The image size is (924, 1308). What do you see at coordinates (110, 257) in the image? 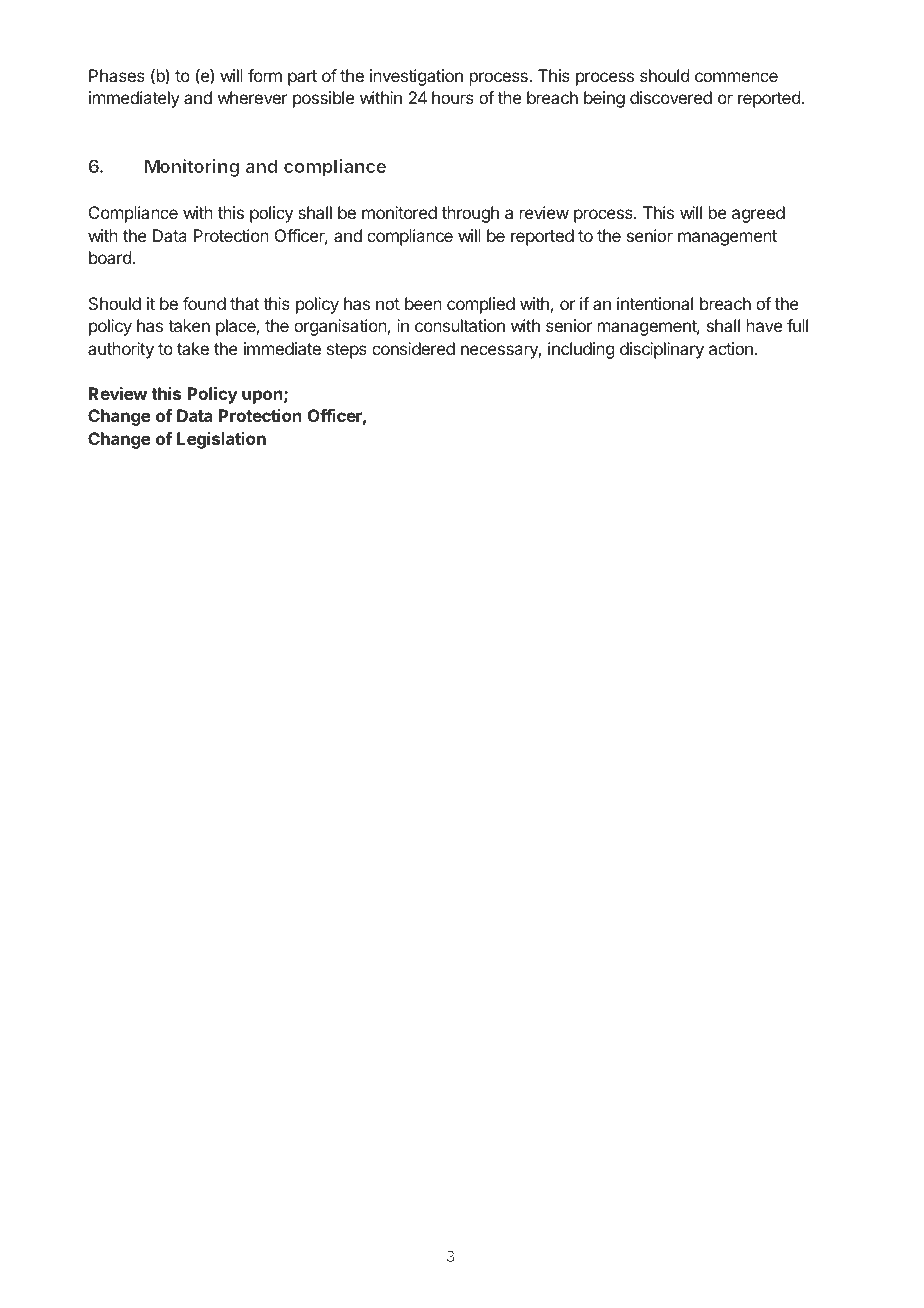
I see `board` at bounding box center [110, 257].
